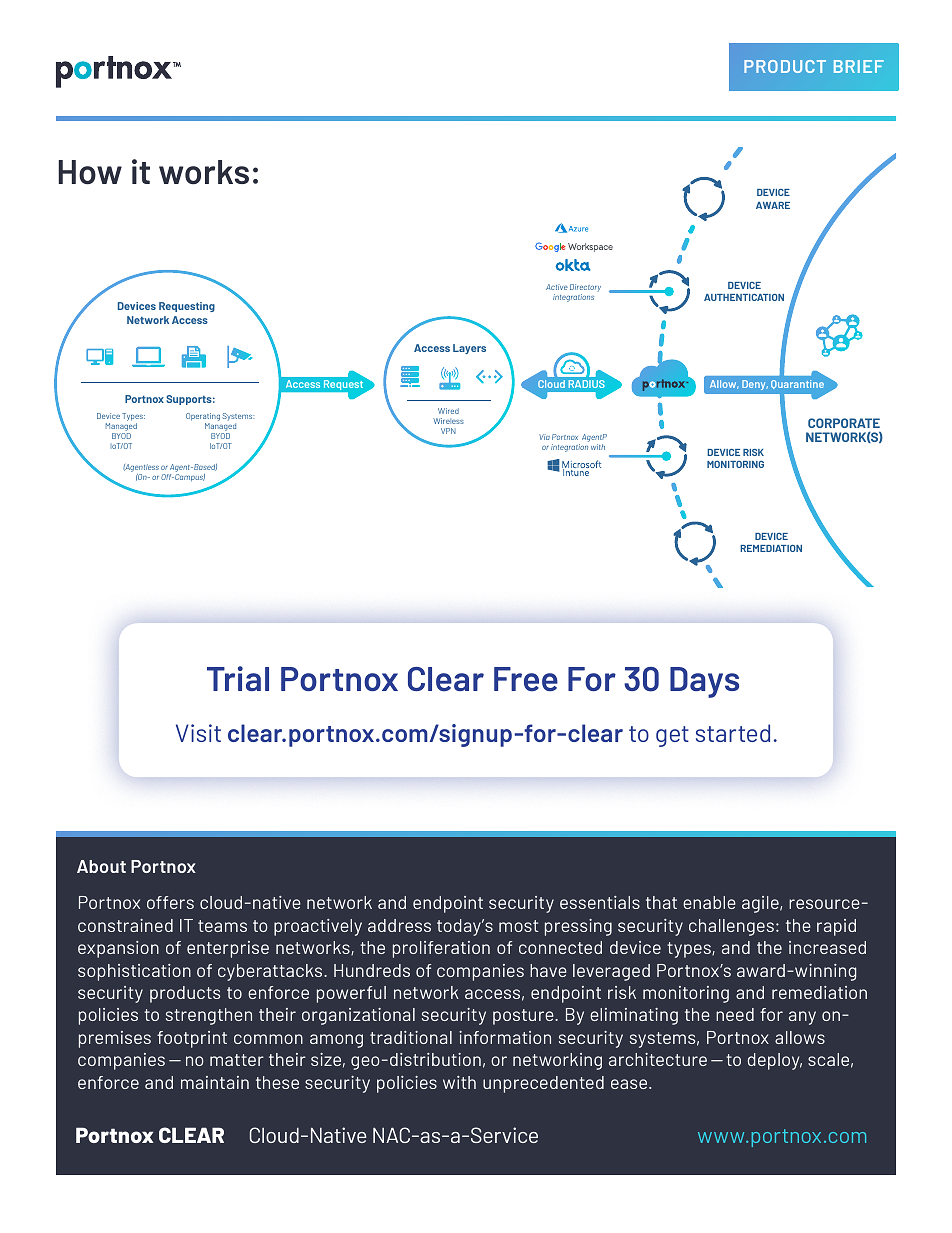 The width and height of the screenshot is (952, 1233). I want to click on maintain, so click(215, 1082).
